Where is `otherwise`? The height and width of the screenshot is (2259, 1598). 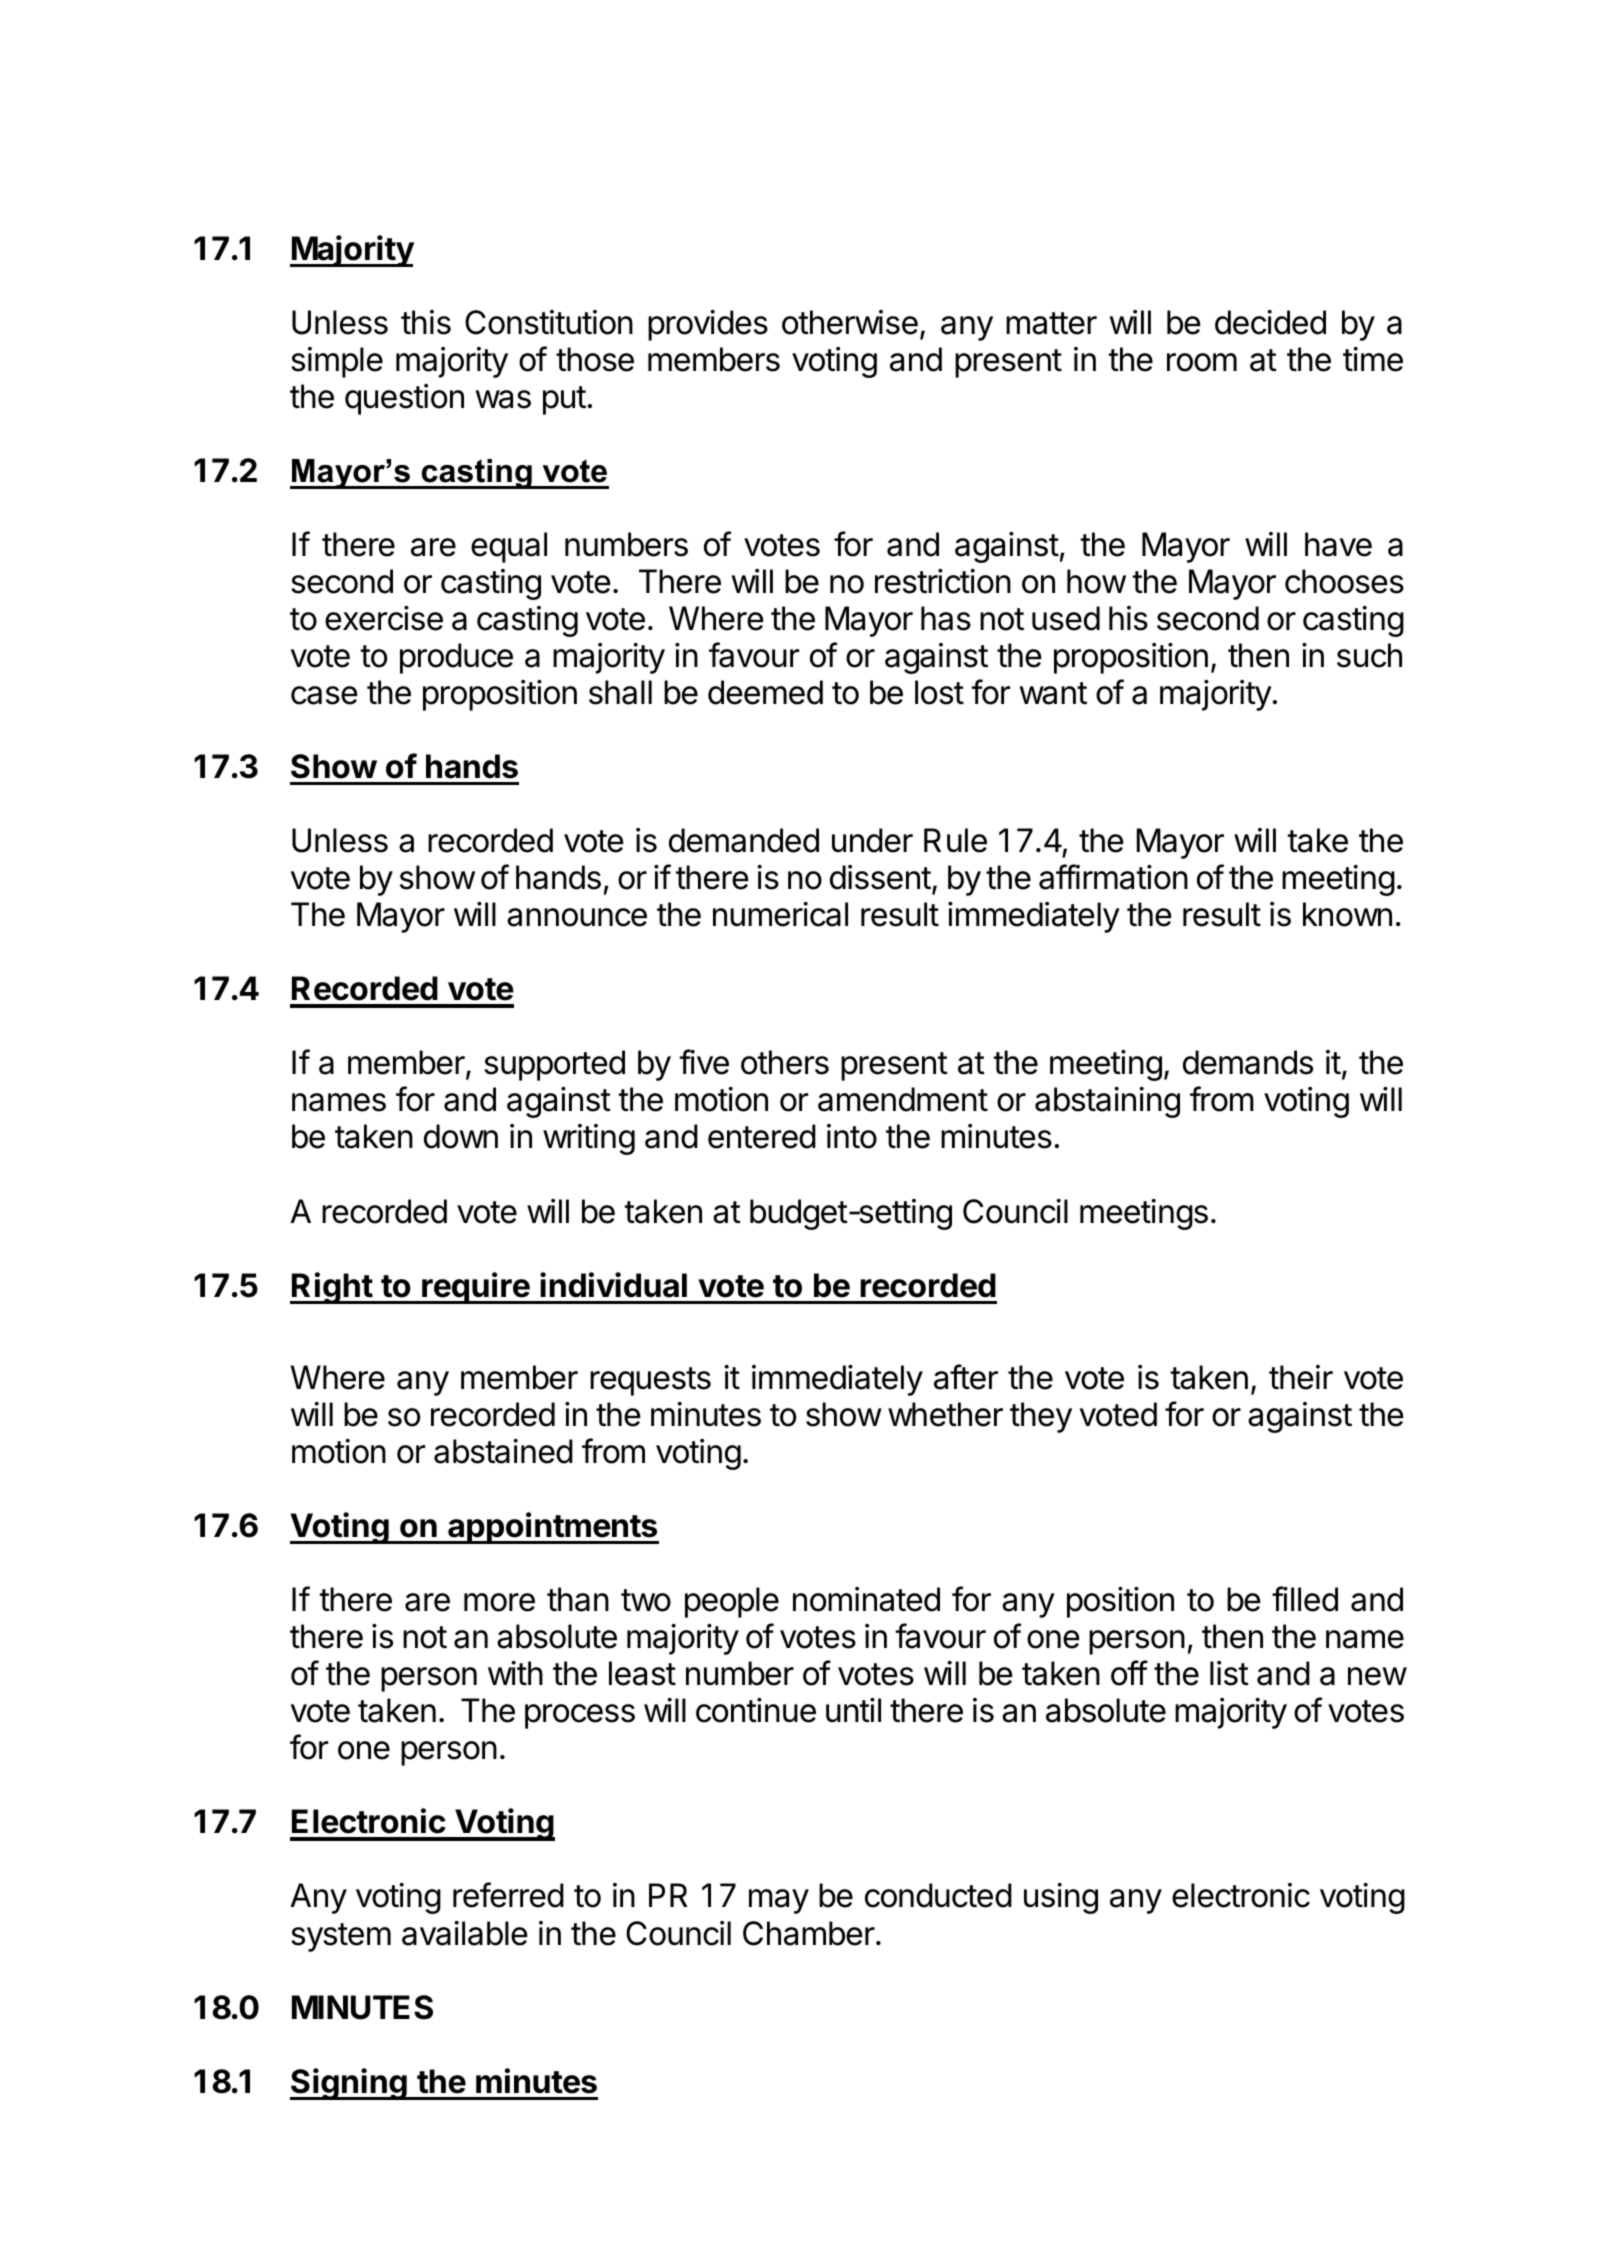
otherwise is located at coordinates (850, 322).
